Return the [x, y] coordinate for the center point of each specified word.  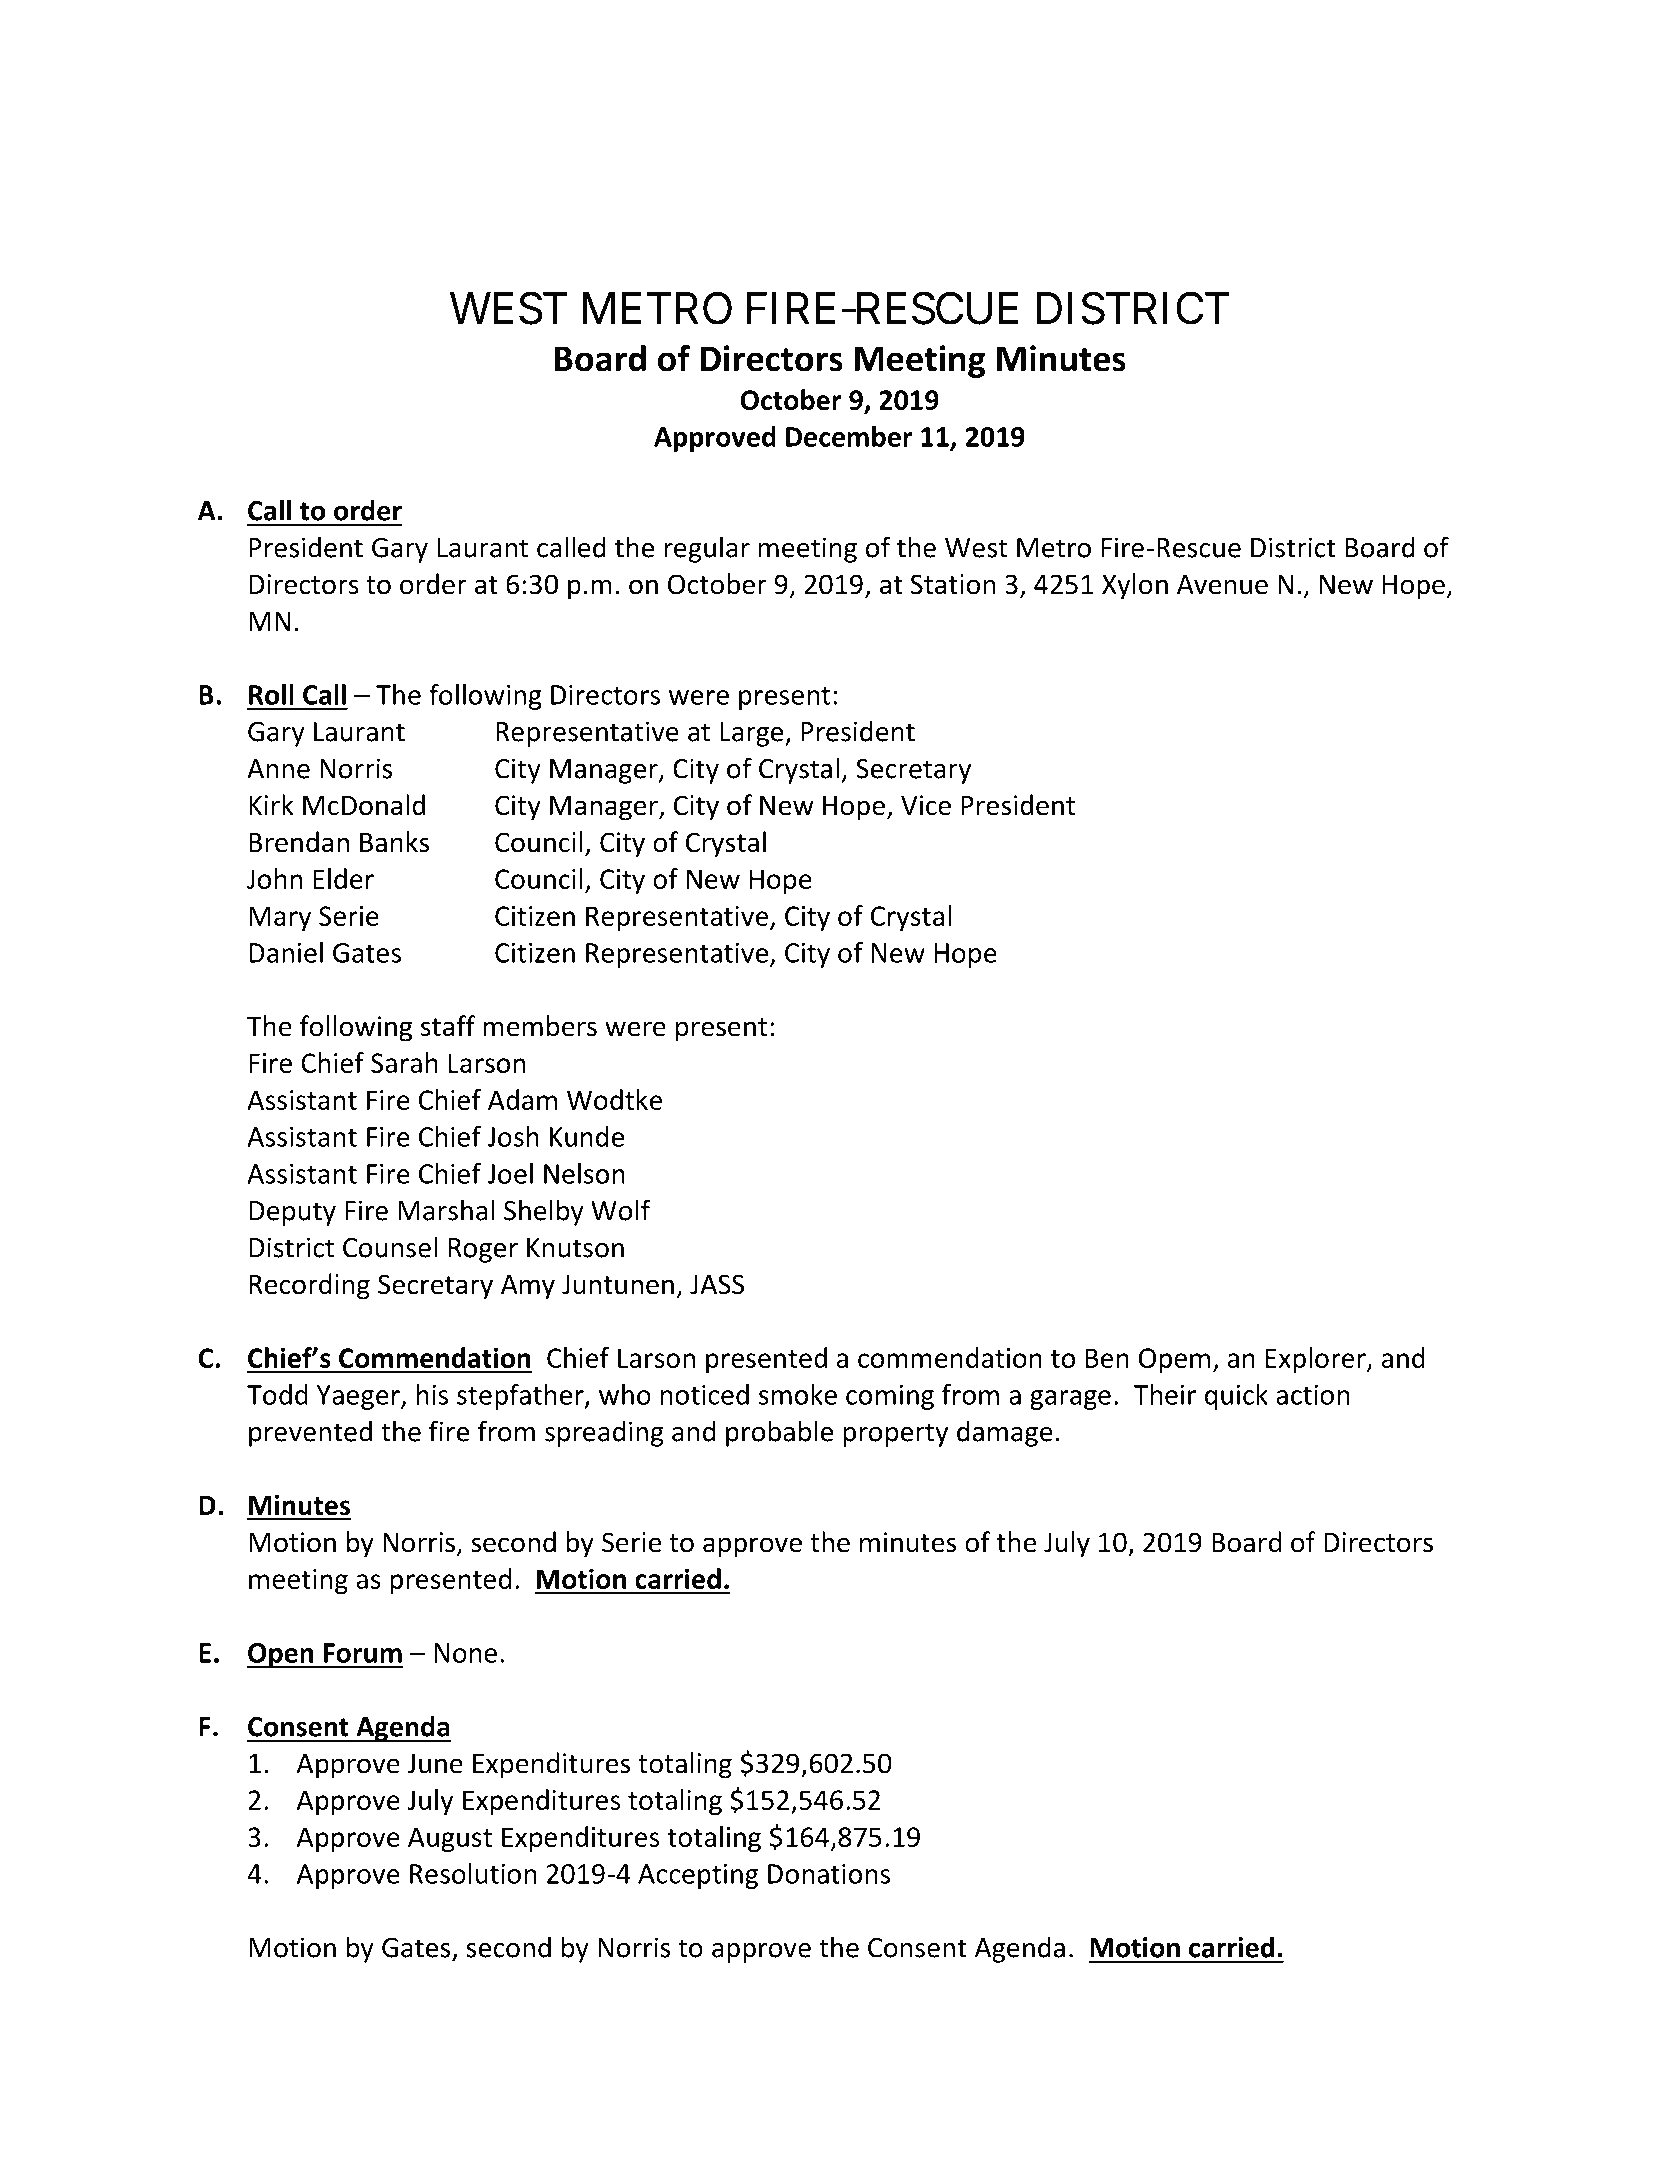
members [540, 1026]
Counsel [390, 1247]
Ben [1107, 1358]
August [450, 1839]
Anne [278, 769]
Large [753, 734]
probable [779, 1433]
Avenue [1222, 584]
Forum [363, 1653]
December [849, 436]
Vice [926, 805]
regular [707, 549]
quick [1236, 1397]
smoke [798, 1394]
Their [1165, 1394]
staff [448, 1026]
